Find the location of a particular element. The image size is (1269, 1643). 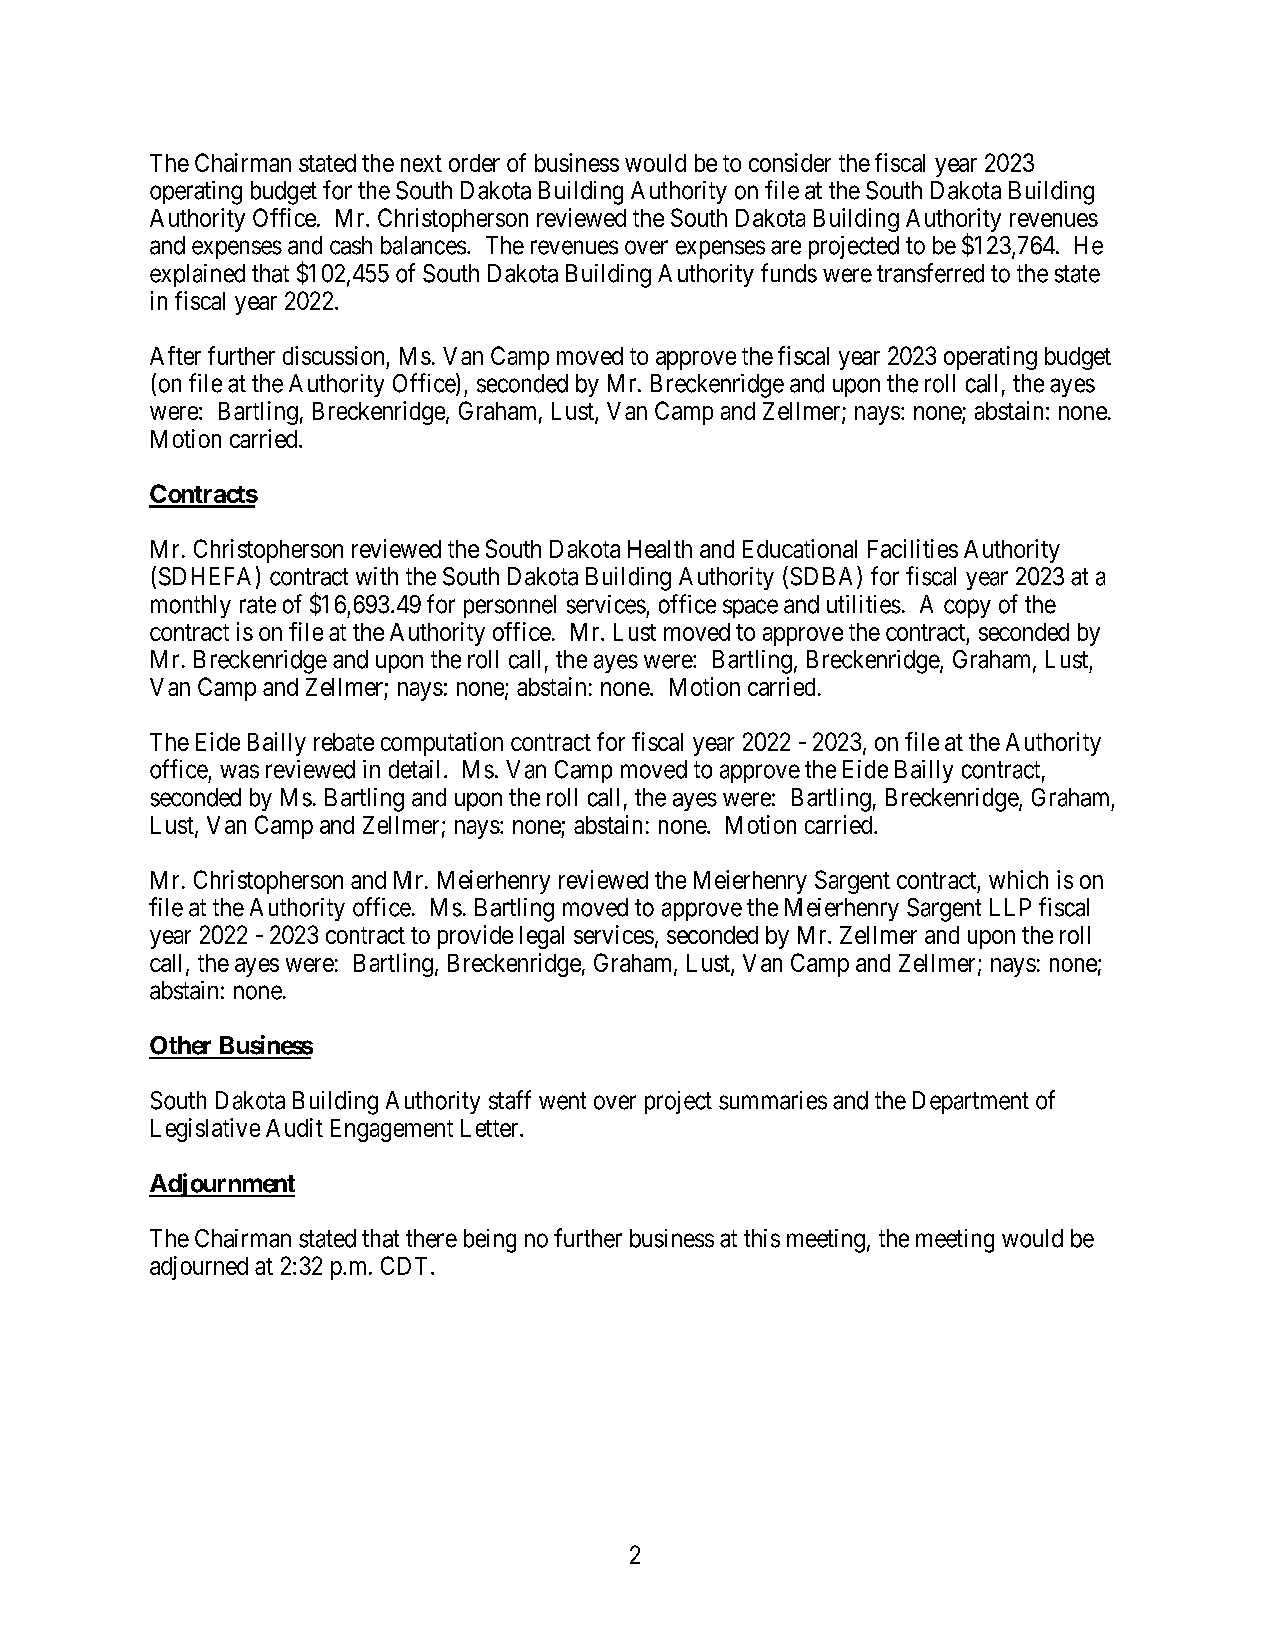

cash is located at coordinates (351, 245).
